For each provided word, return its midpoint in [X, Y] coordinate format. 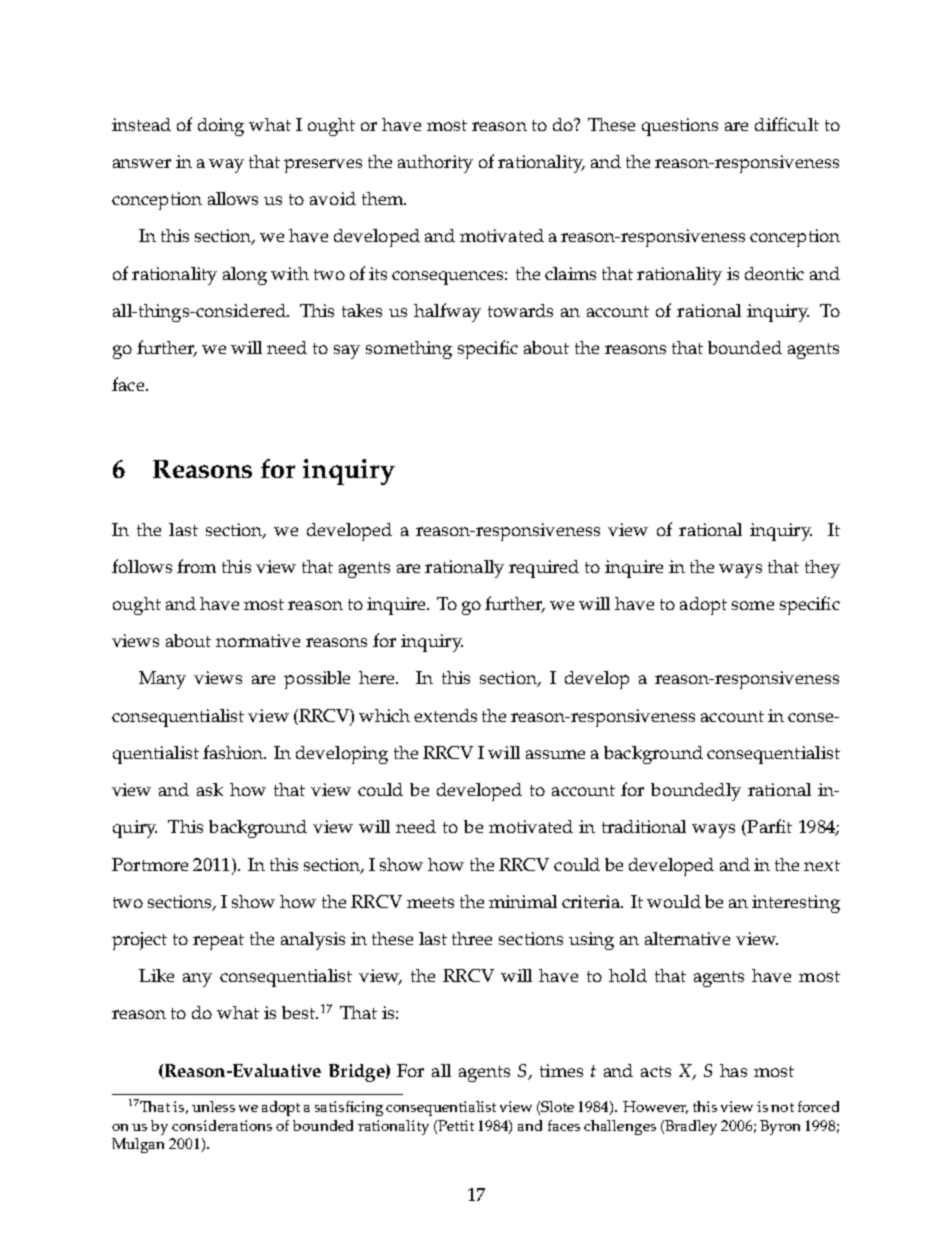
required [544, 569]
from [196, 566]
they [822, 569]
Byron [780, 1127]
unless [213, 1106]
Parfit [768, 827]
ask [210, 789]
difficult [787, 124]
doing [221, 127]
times [561, 1070]
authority [435, 164]
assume [555, 754]
